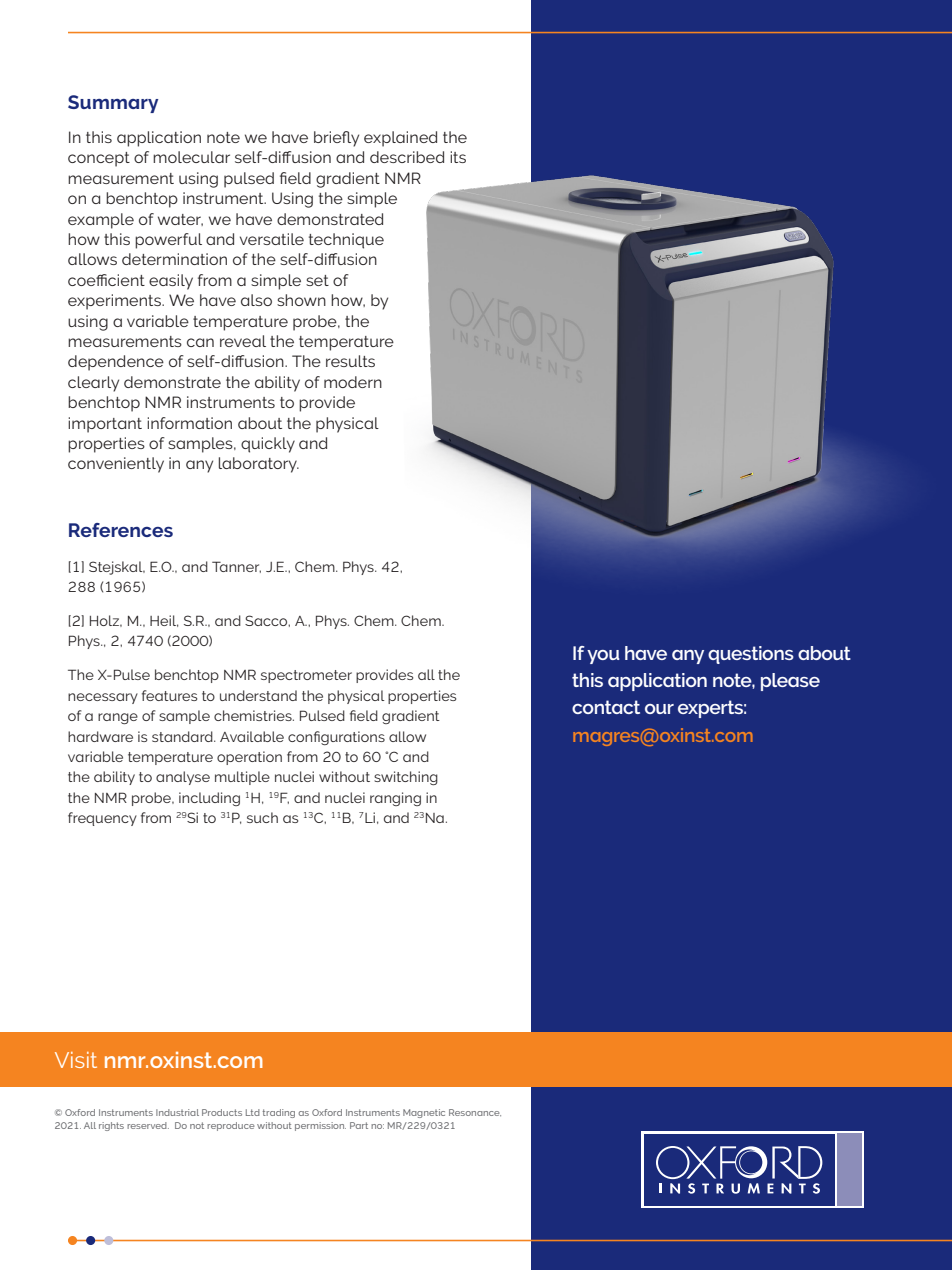 Image resolution: width=952 pixels, height=1270 pixels. I want to click on its, so click(458, 157).
